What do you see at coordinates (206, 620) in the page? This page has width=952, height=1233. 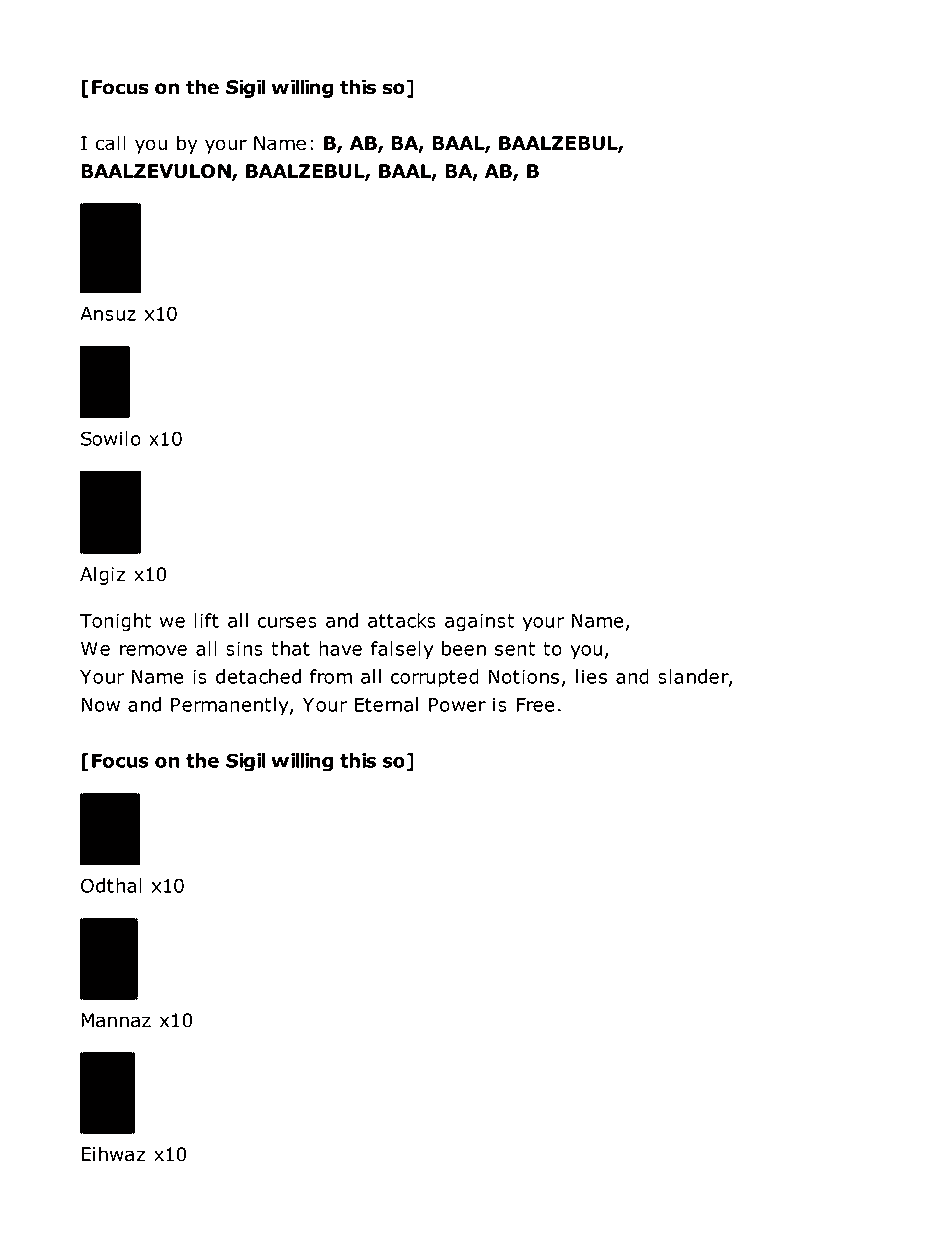 I see `lift` at bounding box center [206, 620].
